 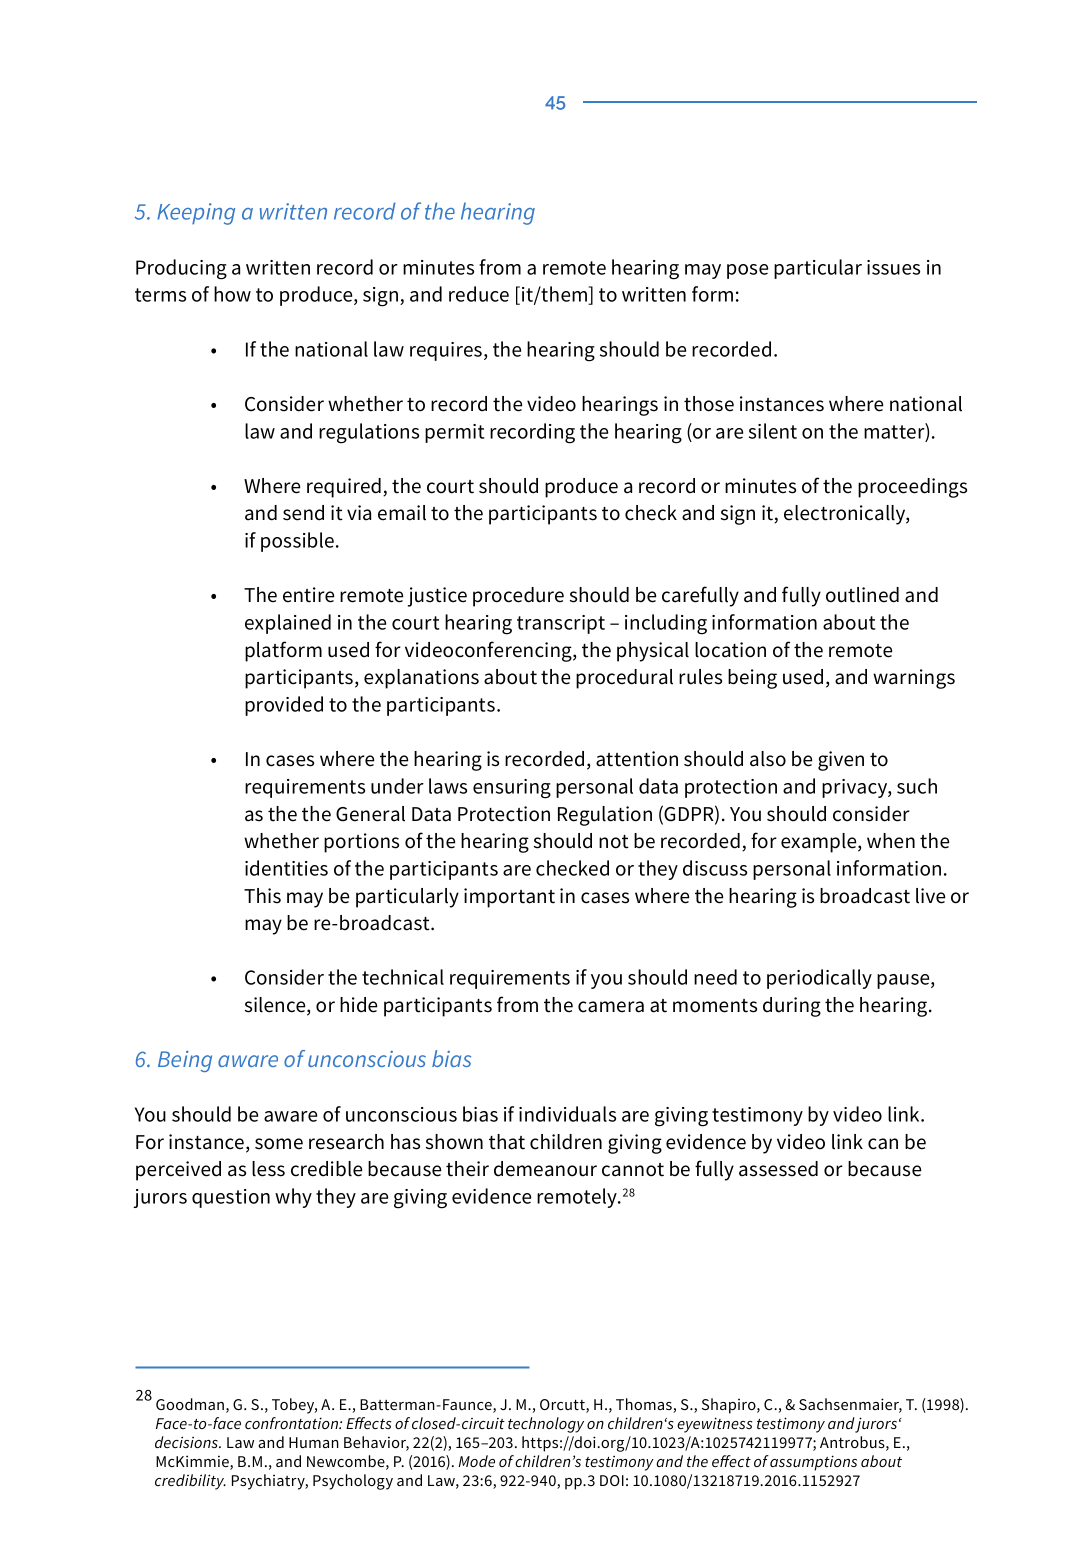 I want to click on important, so click(x=509, y=898).
